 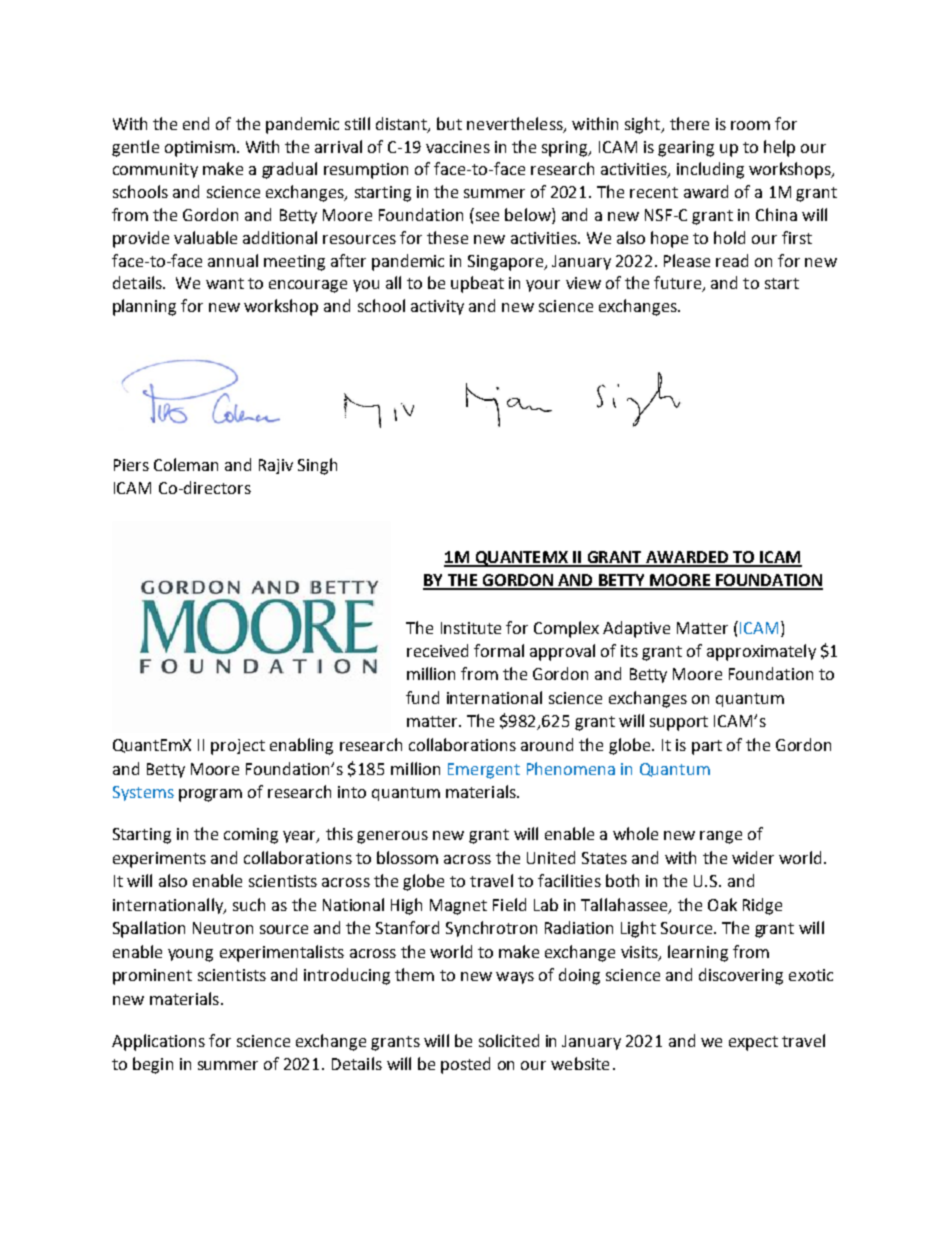 I want to click on including, so click(x=710, y=170).
